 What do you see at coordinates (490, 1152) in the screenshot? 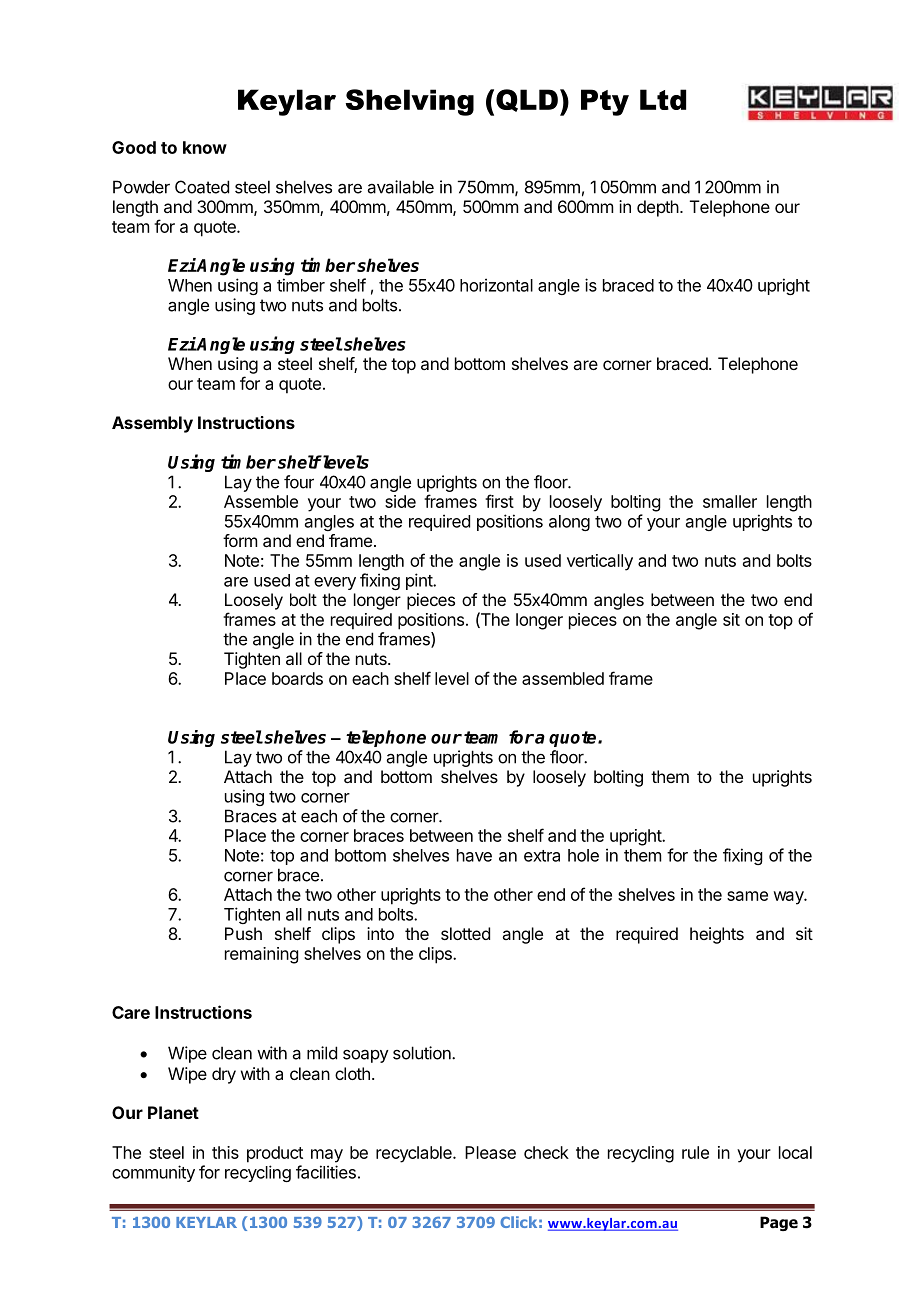
I see `Please` at bounding box center [490, 1152].
